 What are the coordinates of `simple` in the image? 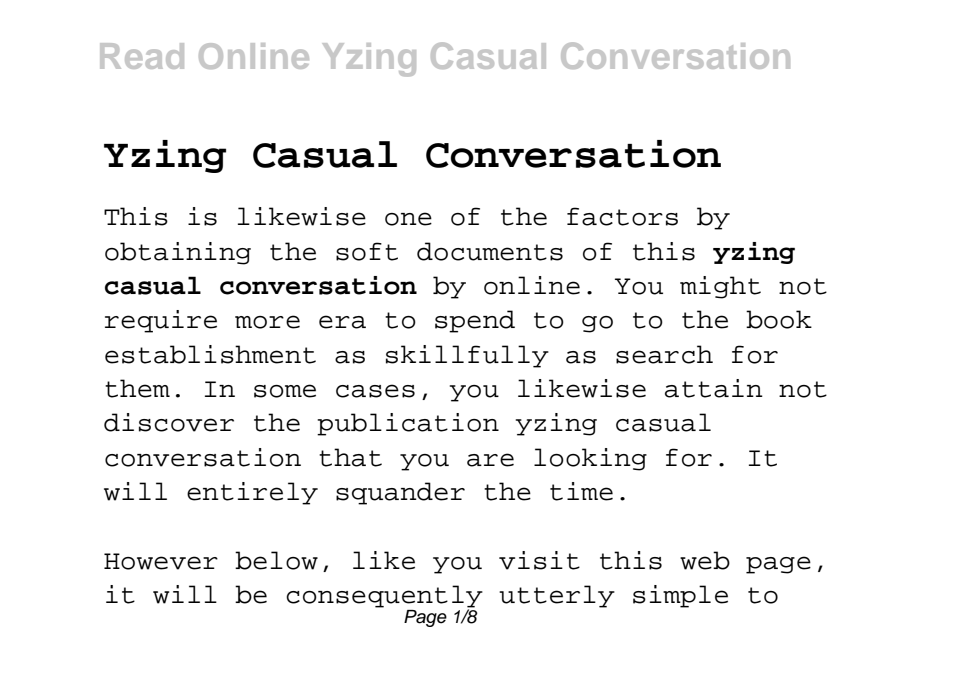 It's located at (680, 596).
